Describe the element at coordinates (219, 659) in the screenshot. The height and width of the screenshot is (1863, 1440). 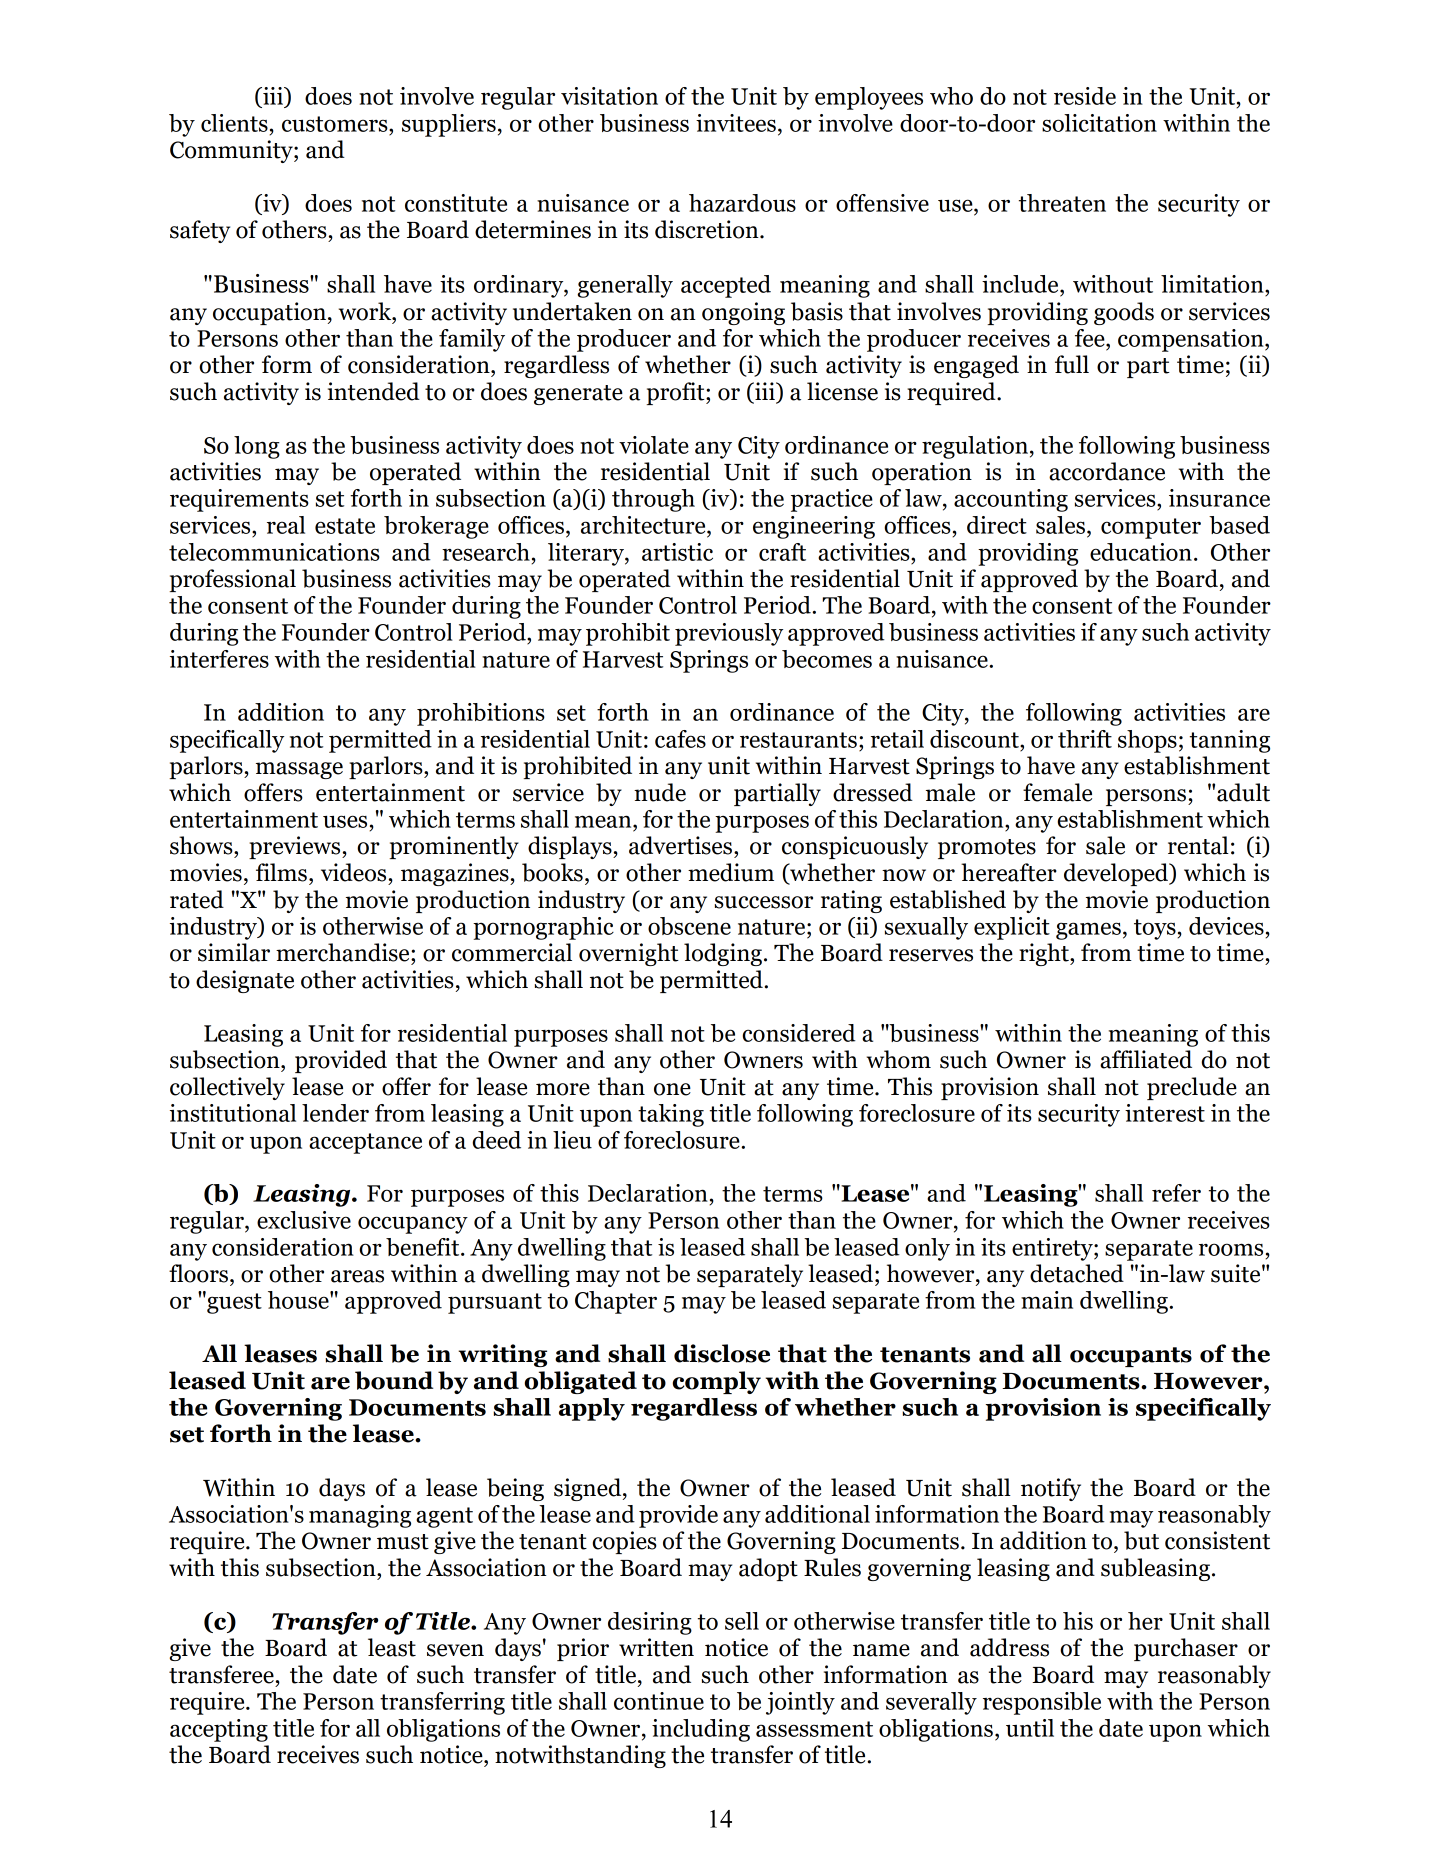
I see `interferes` at that location.
